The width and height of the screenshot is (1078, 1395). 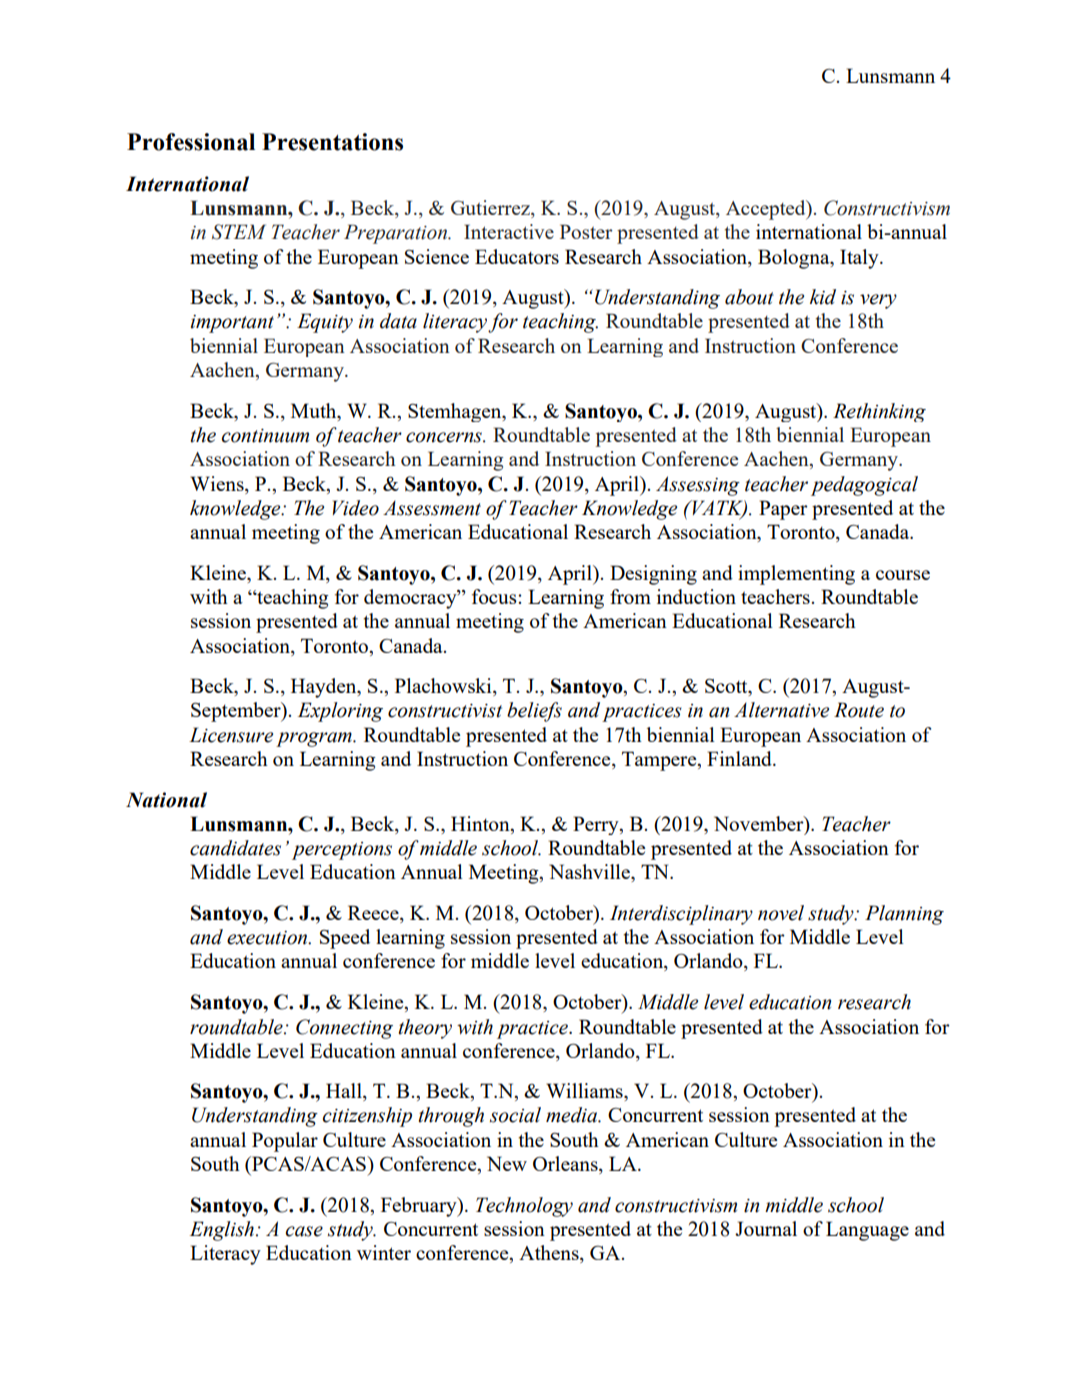 What do you see at coordinates (879, 412) in the screenshot?
I see `Rethinking` at bounding box center [879, 412].
